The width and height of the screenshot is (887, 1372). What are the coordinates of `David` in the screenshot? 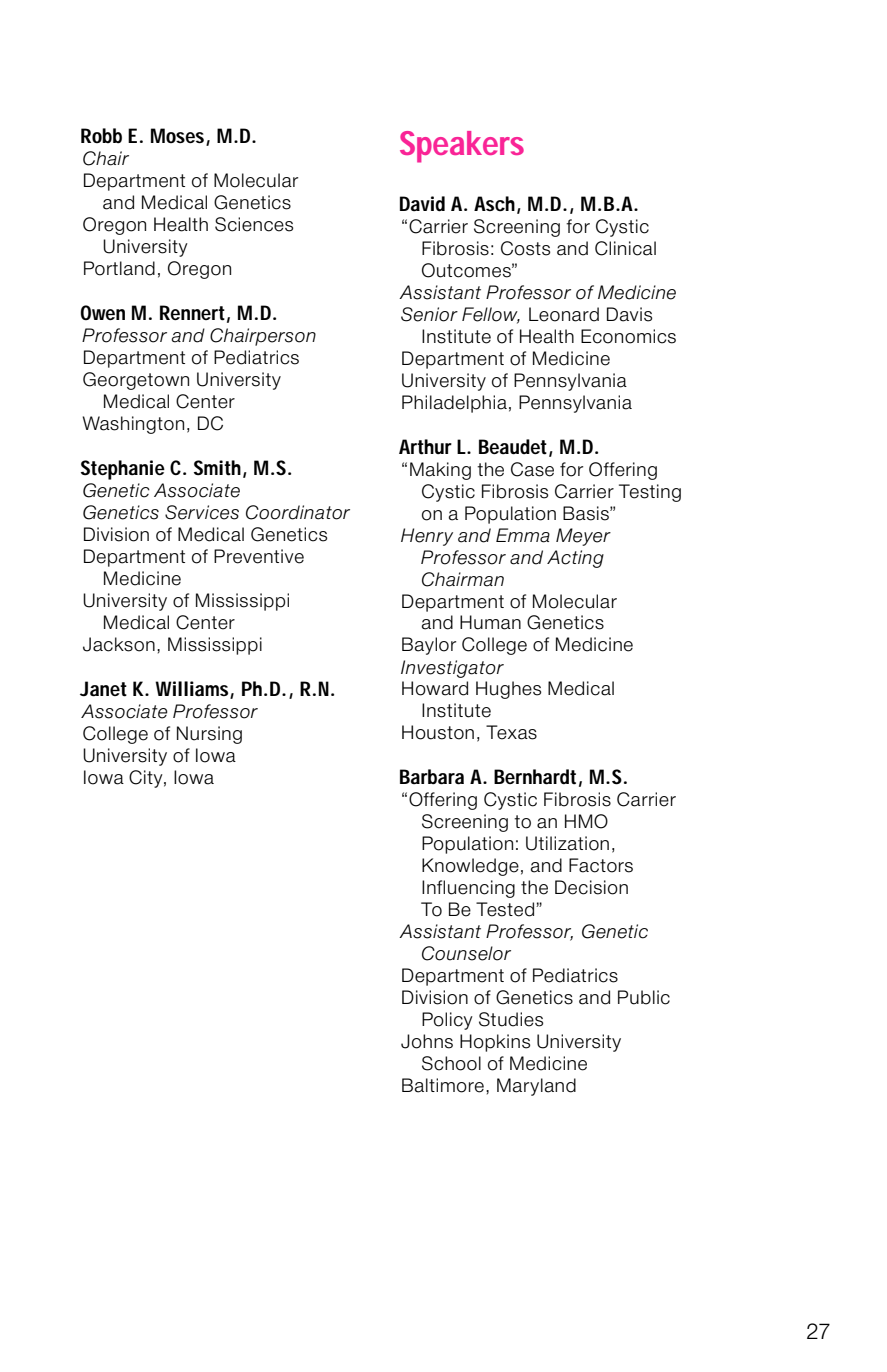 It's located at (422, 204).
